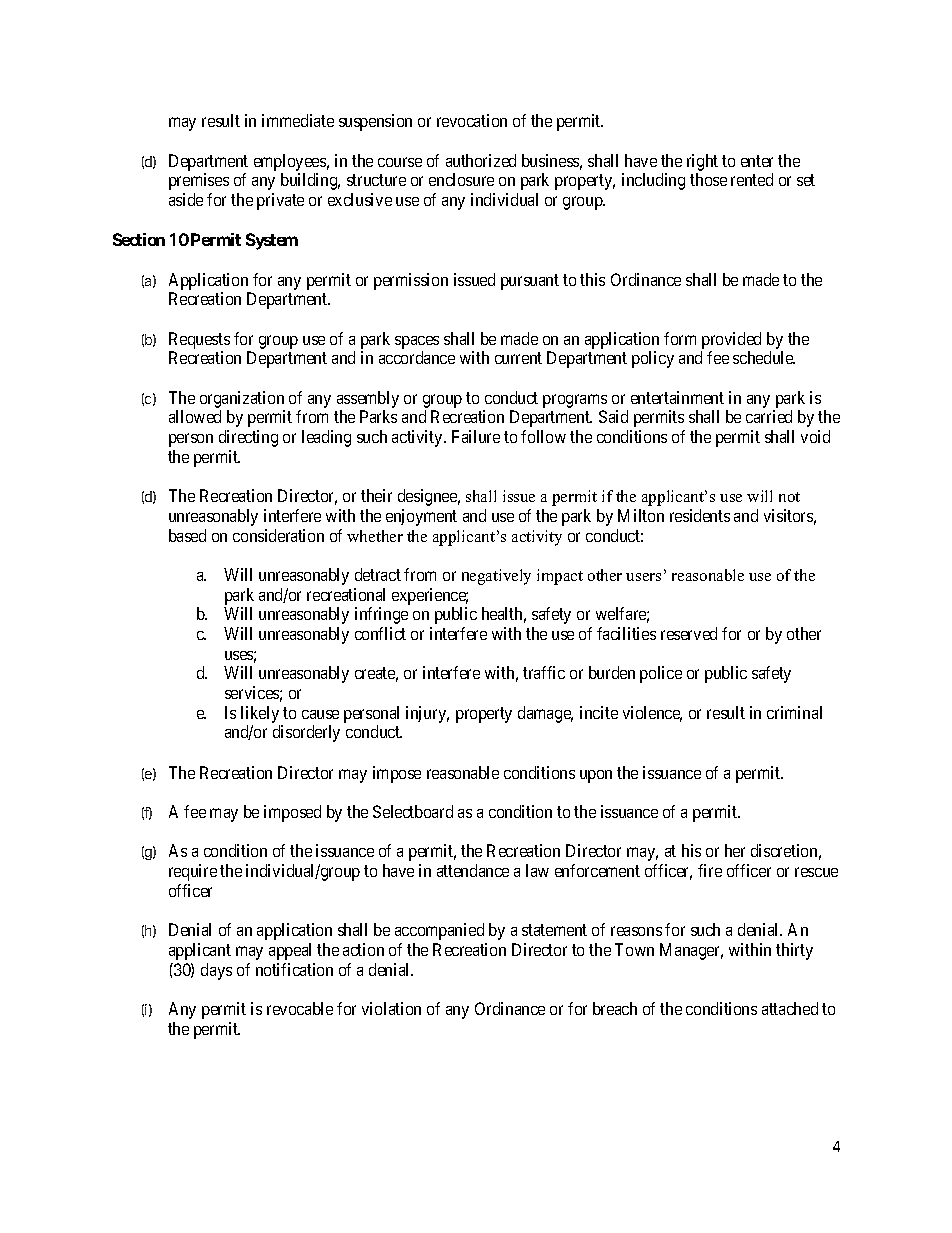 The height and width of the document is (1233, 952). Describe the element at coordinates (702, 162) in the document. I see `right` at that location.
